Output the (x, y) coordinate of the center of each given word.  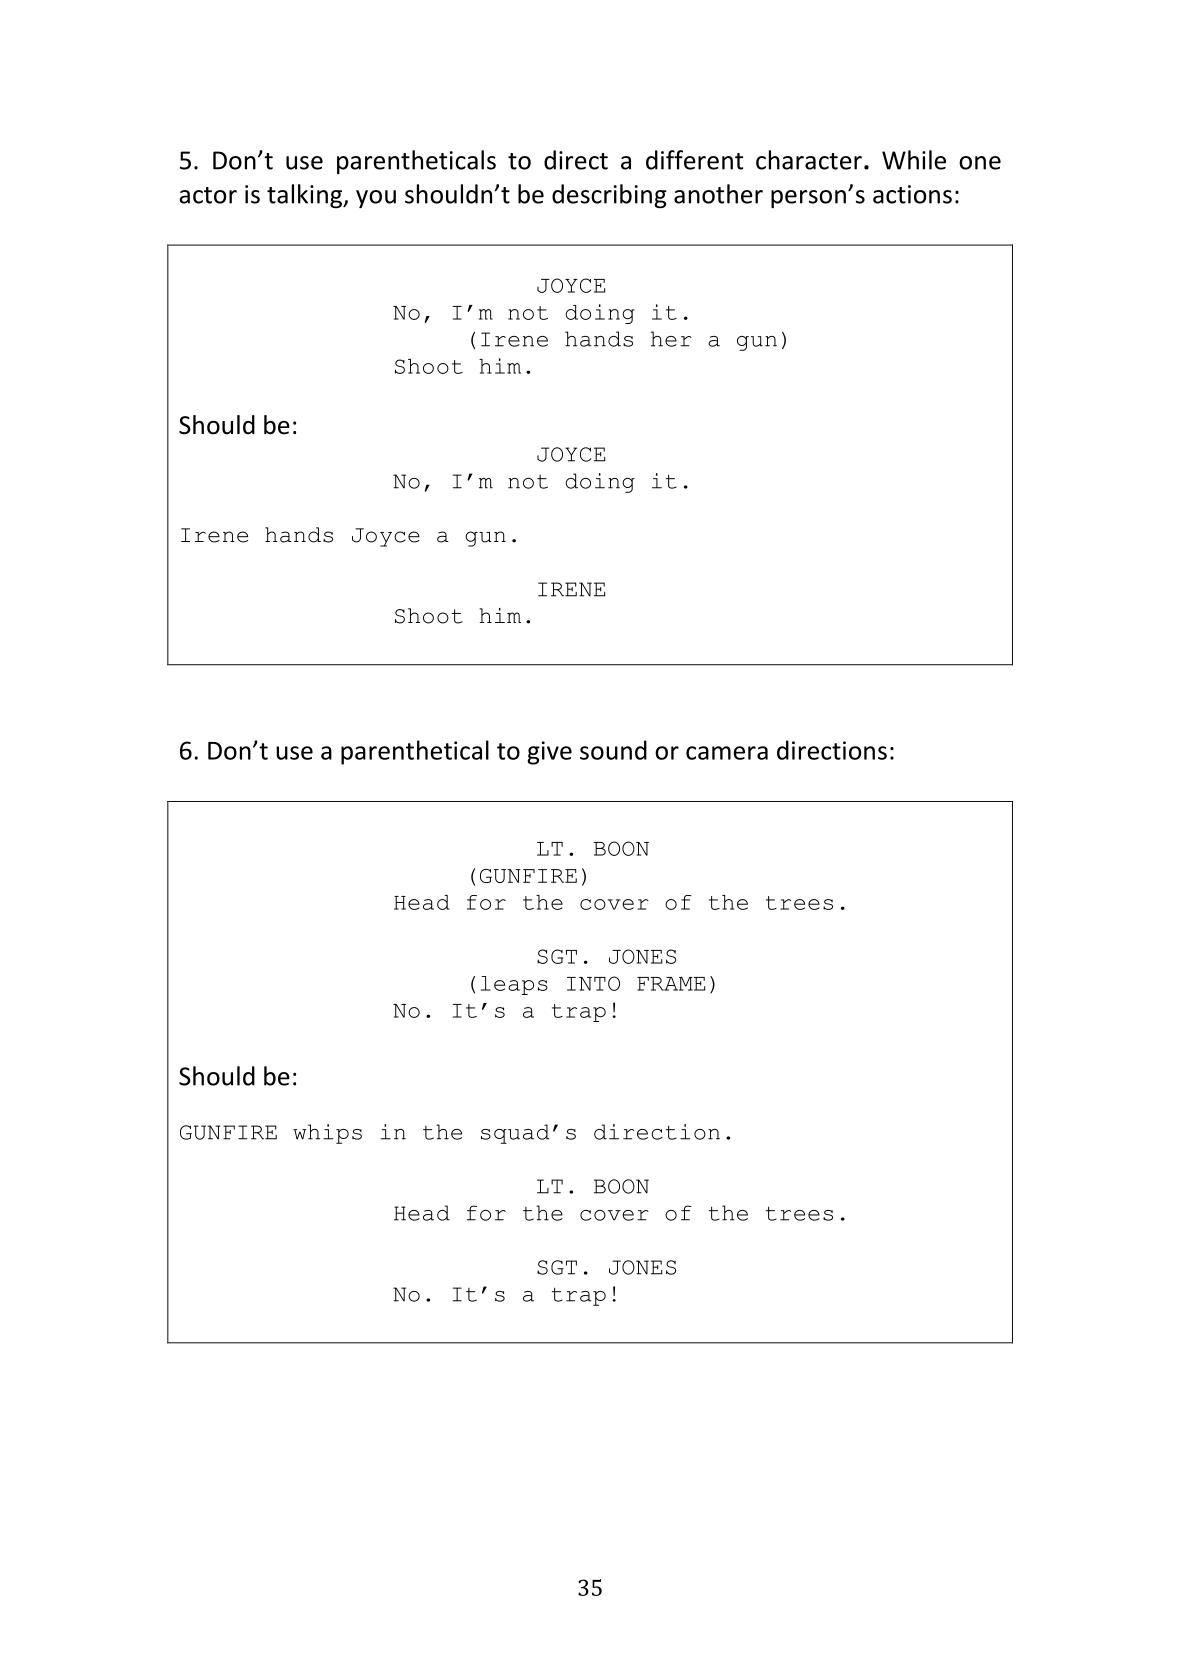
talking (305, 196)
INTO (593, 983)
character (809, 160)
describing (609, 196)
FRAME (671, 984)
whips (327, 1134)
